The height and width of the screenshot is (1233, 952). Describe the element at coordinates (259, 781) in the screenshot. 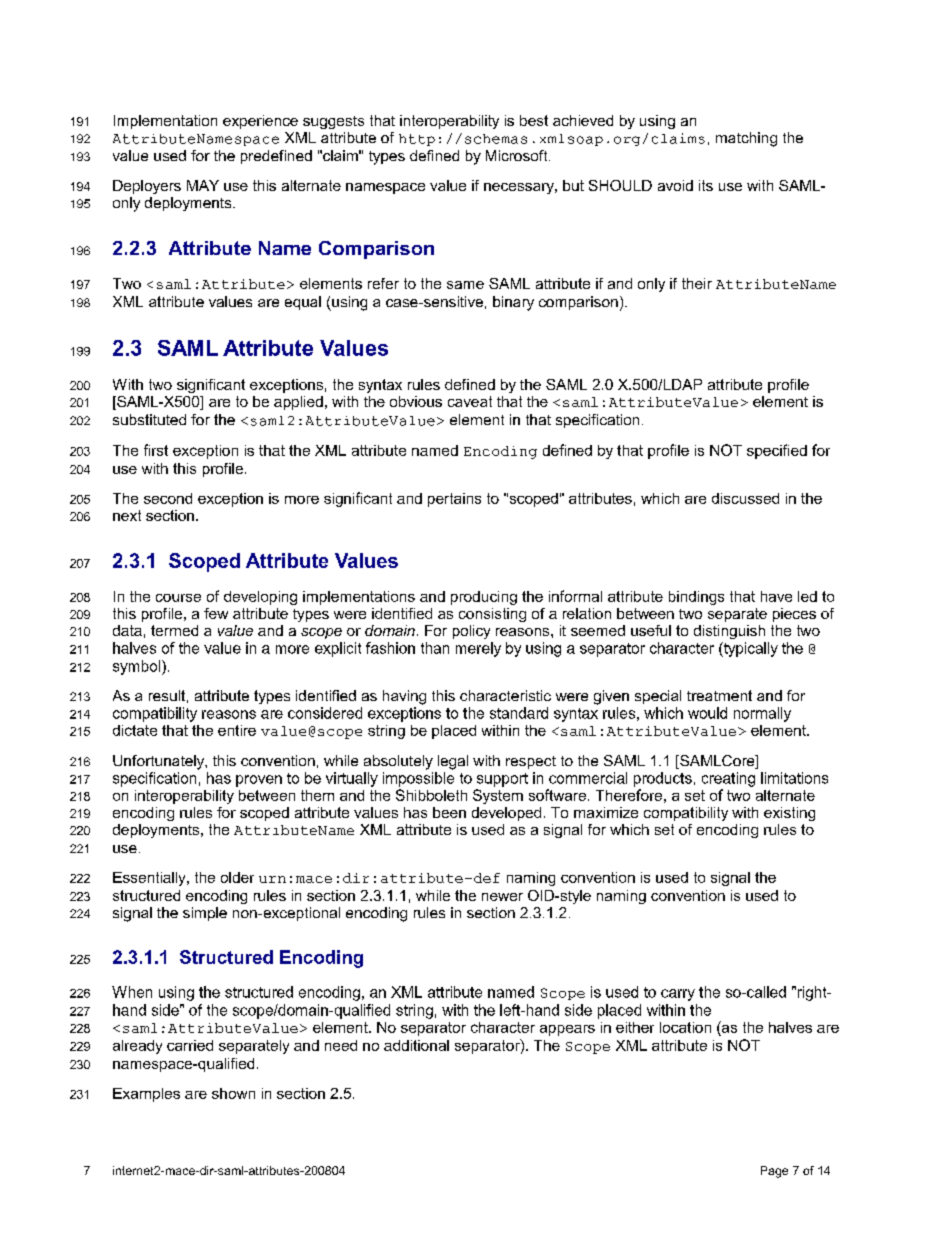

I see `proven` at that location.
